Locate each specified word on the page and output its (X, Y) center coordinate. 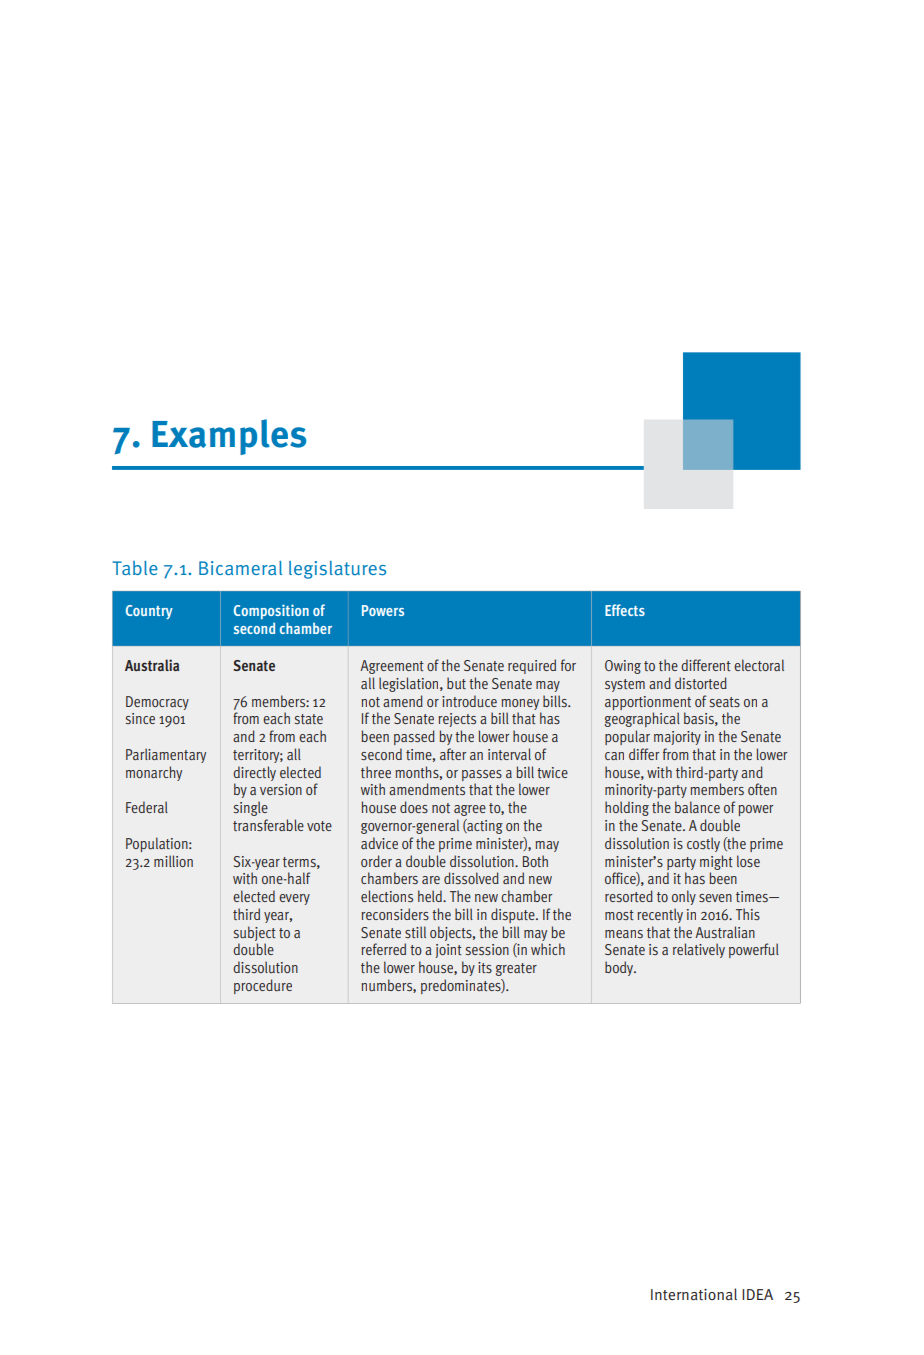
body (620, 968)
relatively (699, 950)
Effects (625, 610)
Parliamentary (166, 755)
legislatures (337, 570)
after (453, 754)
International (694, 1294)
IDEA (757, 1294)
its (485, 967)
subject (255, 933)
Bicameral (240, 568)
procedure (263, 986)
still (415, 932)
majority (677, 738)
